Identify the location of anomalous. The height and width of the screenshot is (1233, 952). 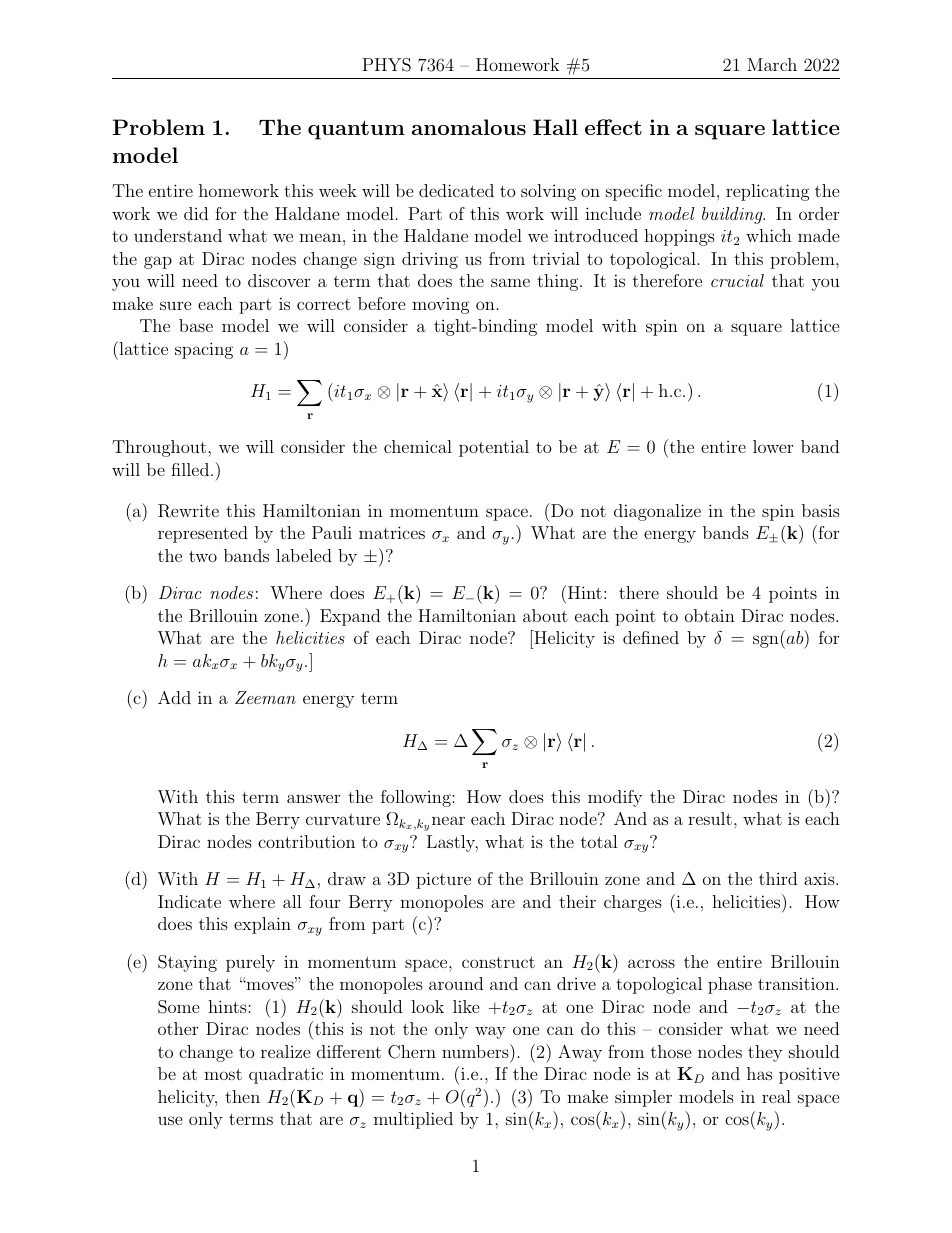
(469, 127).
